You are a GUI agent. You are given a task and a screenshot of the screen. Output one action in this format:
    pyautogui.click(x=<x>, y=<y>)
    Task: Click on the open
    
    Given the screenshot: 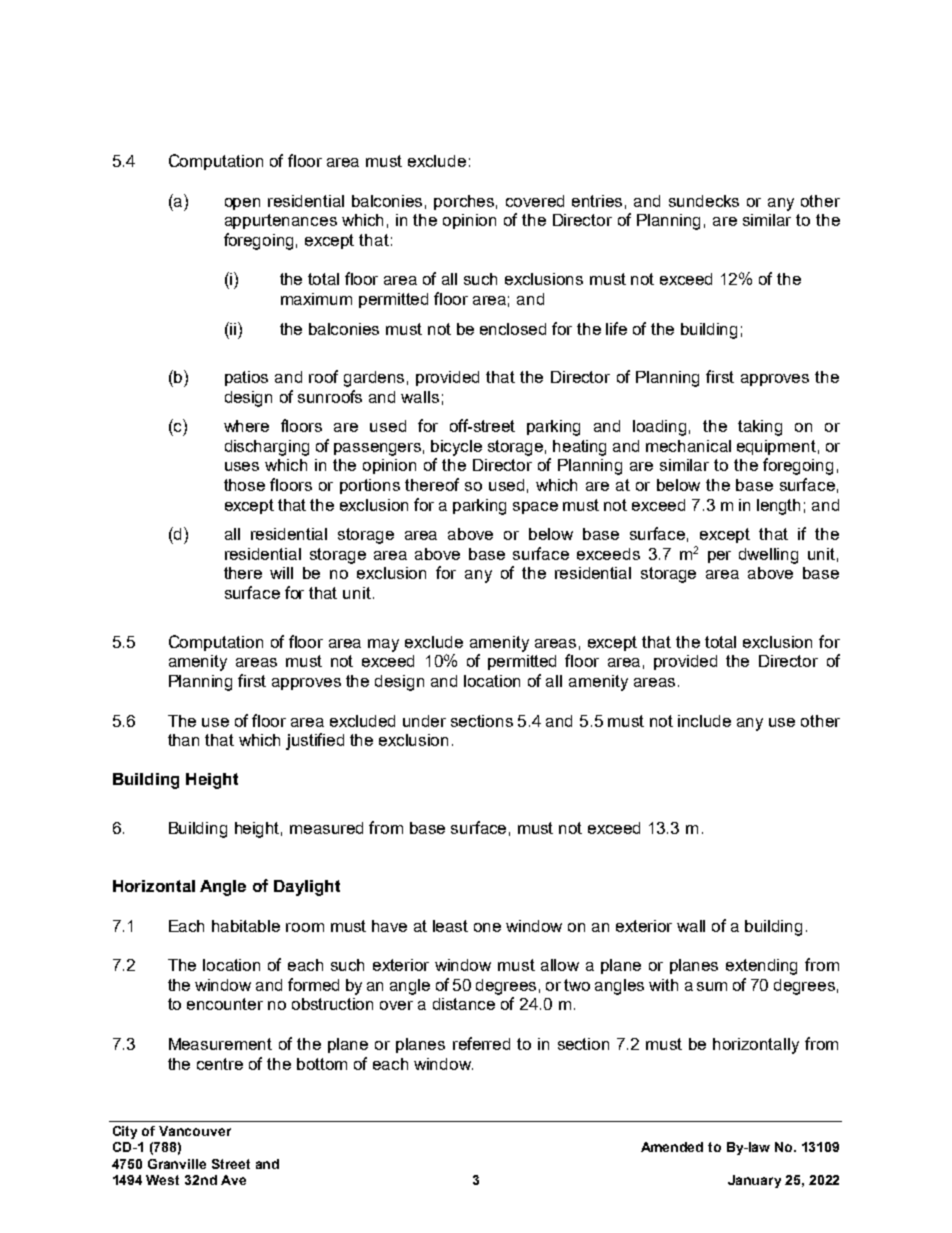 What is the action you would take?
    pyautogui.click(x=242, y=204)
